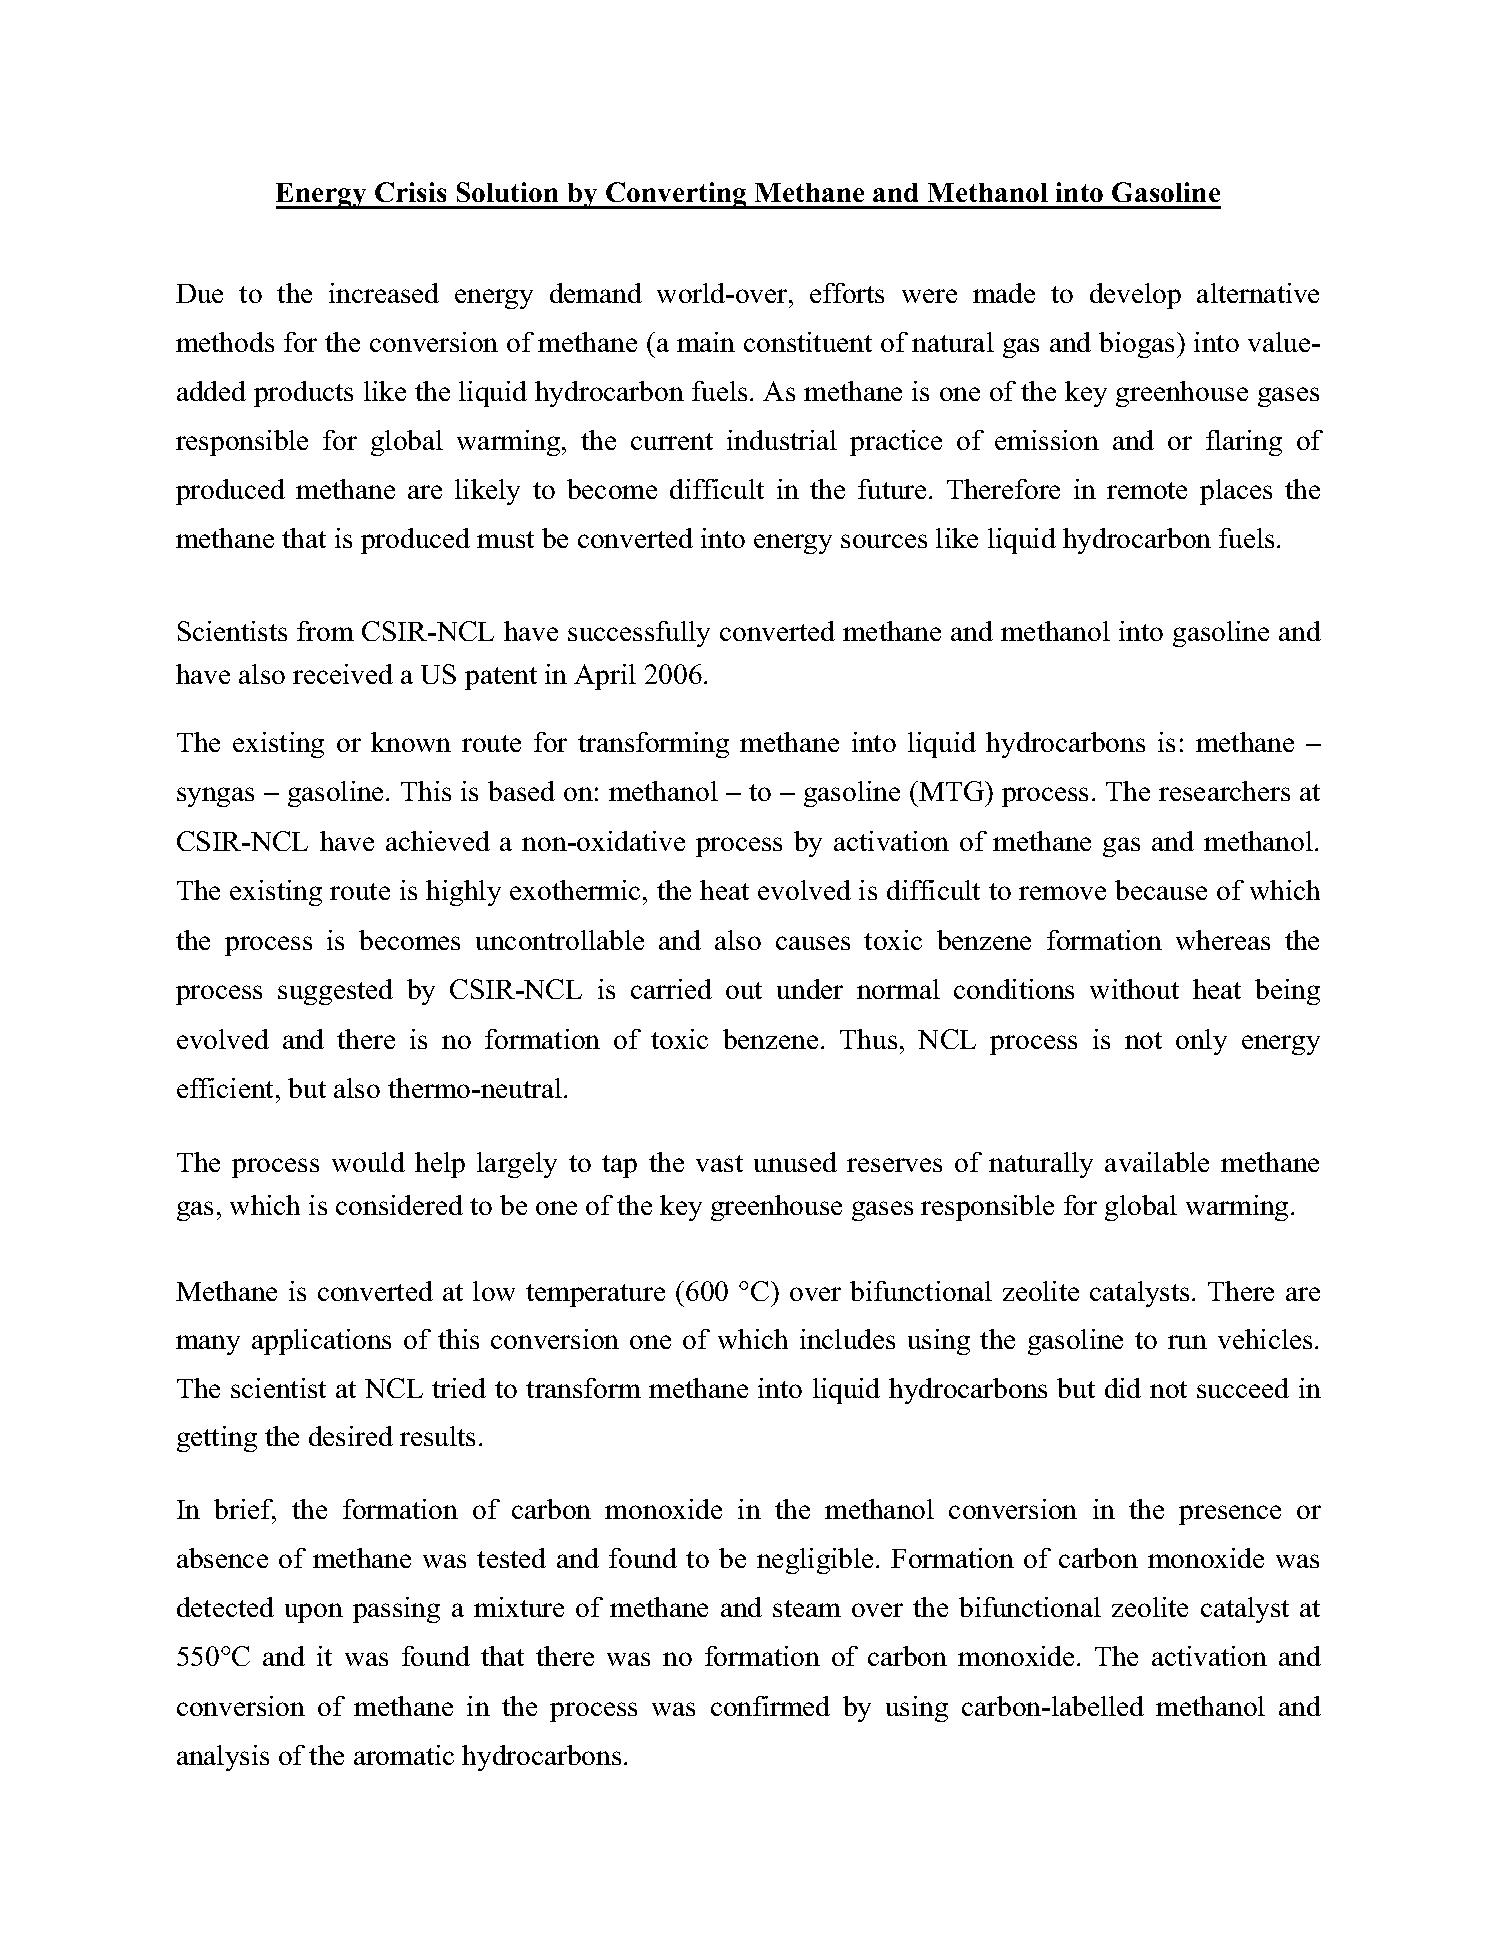 This screenshot has height=1937, width=1497. I want to click on received, so click(343, 674).
